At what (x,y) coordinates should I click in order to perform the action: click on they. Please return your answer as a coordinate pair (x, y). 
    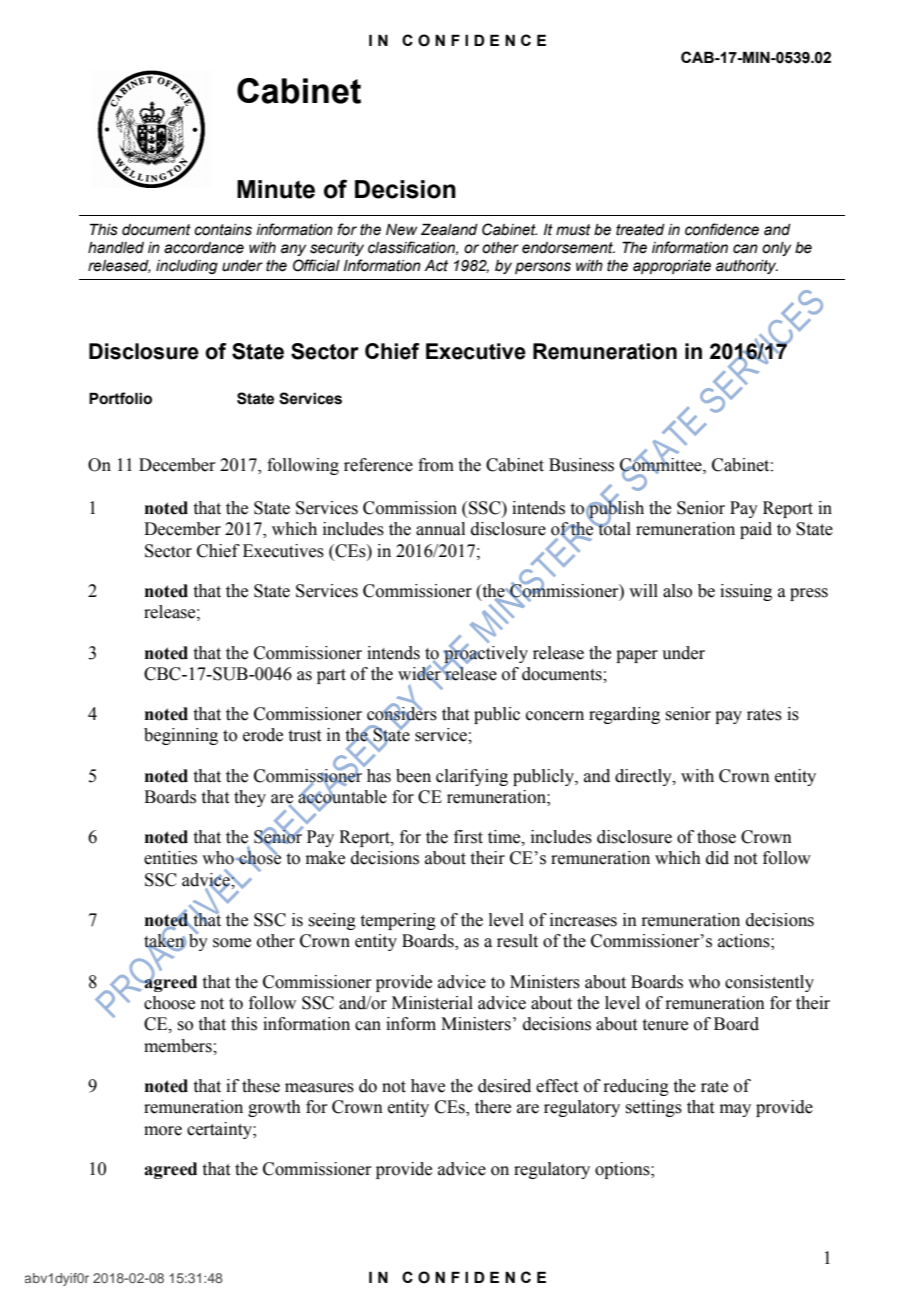
    Looking at the image, I should click on (250, 798).
